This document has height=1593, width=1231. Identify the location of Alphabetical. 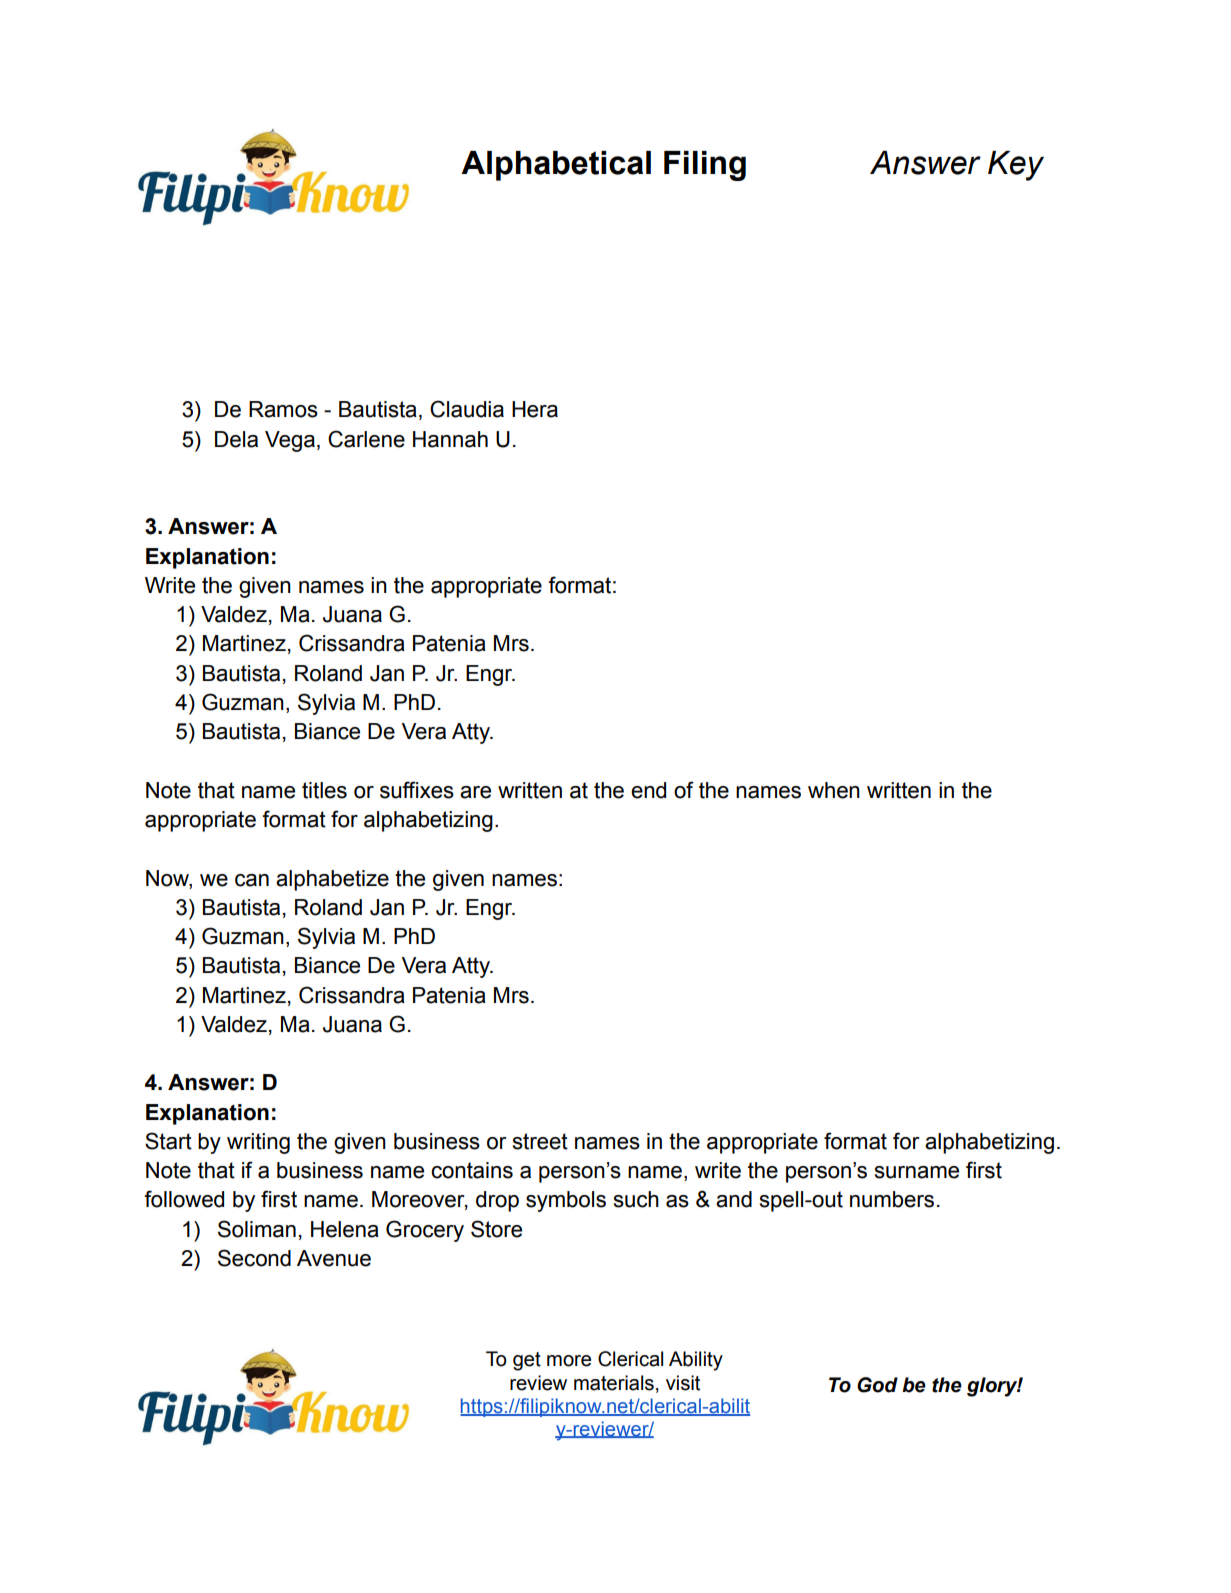
(556, 166).
